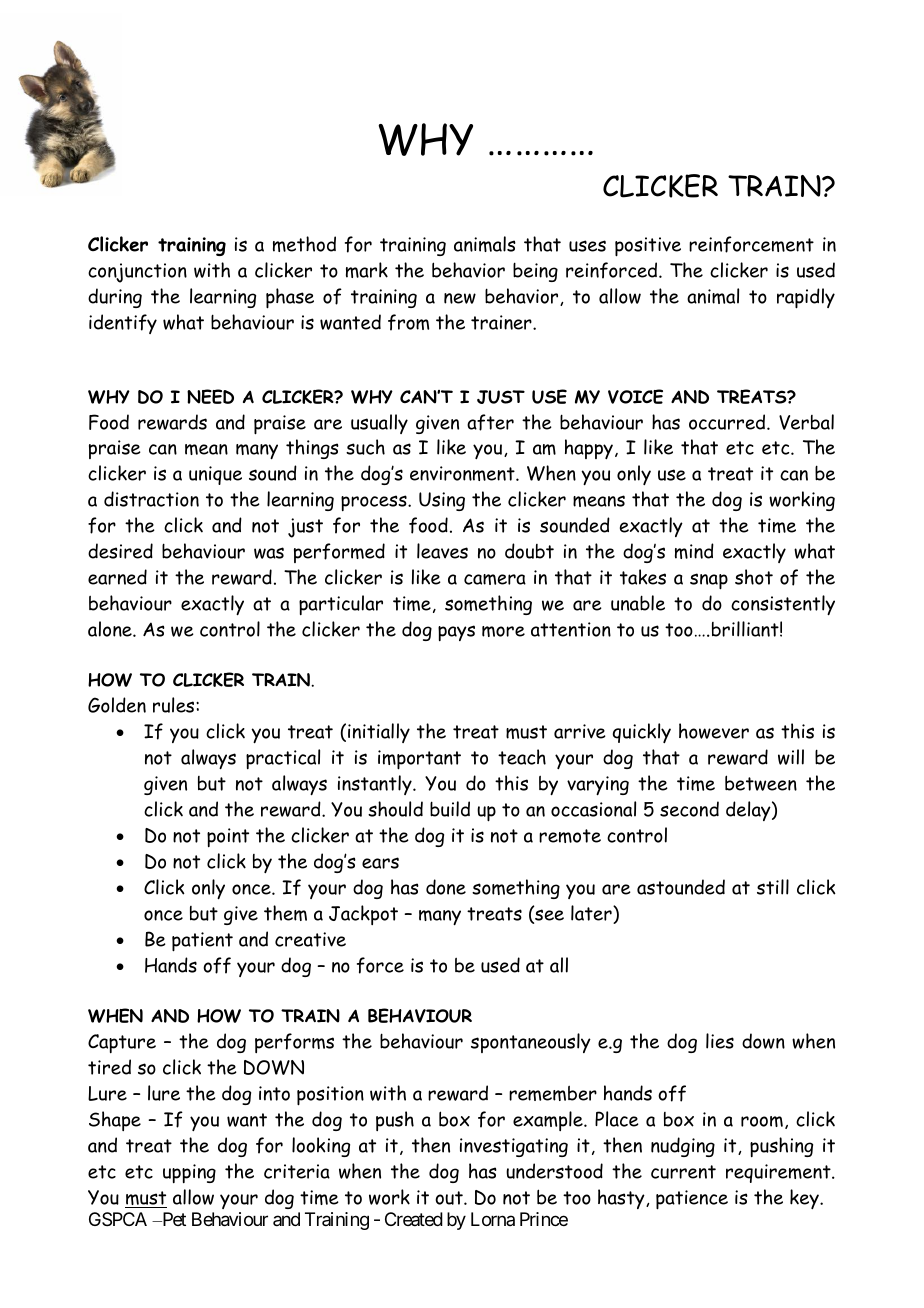 The image size is (924, 1308). What do you see at coordinates (228, 837) in the document?
I see `point` at bounding box center [228, 837].
